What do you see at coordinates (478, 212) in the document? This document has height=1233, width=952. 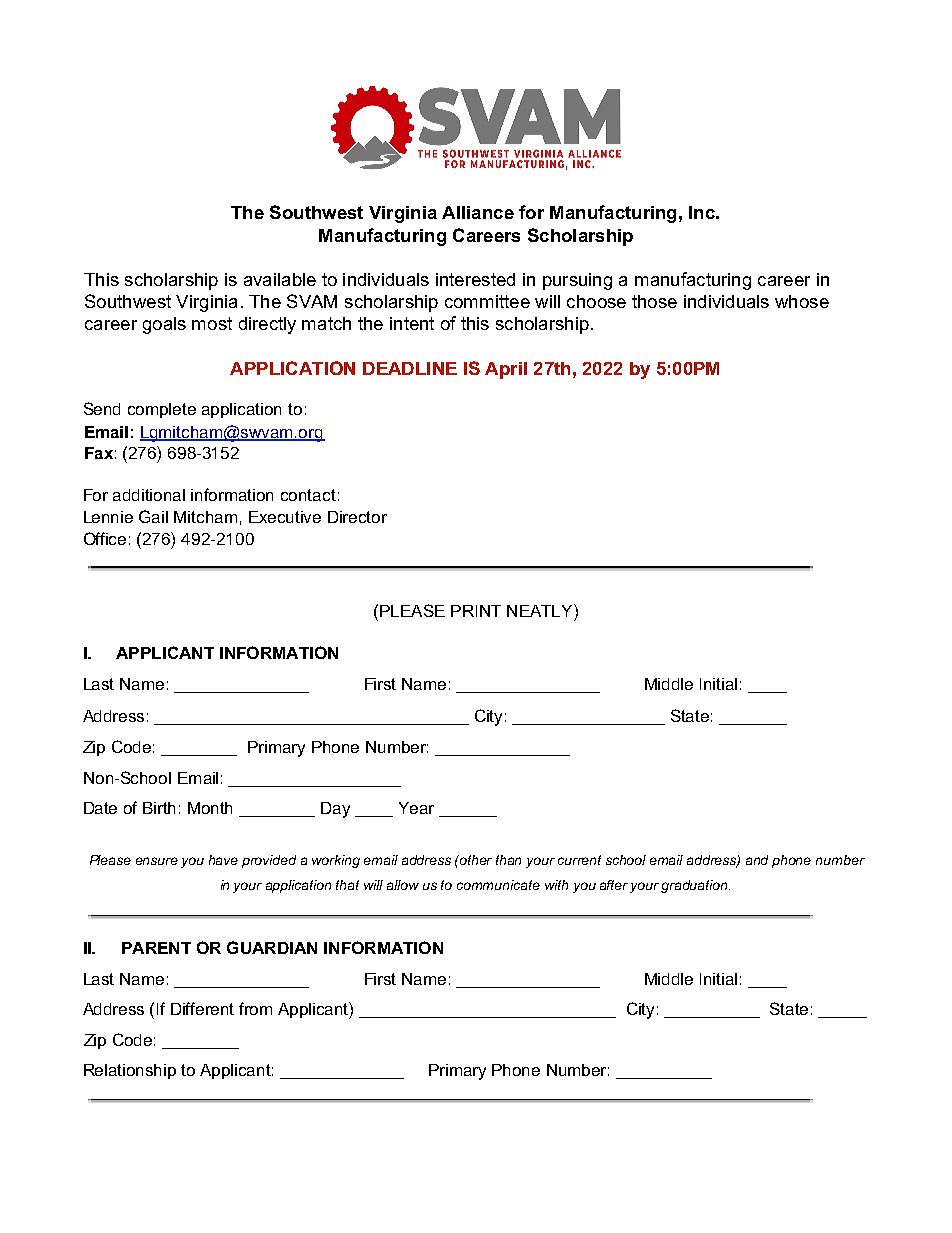 I see `Alliance` at bounding box center [478, 212].
